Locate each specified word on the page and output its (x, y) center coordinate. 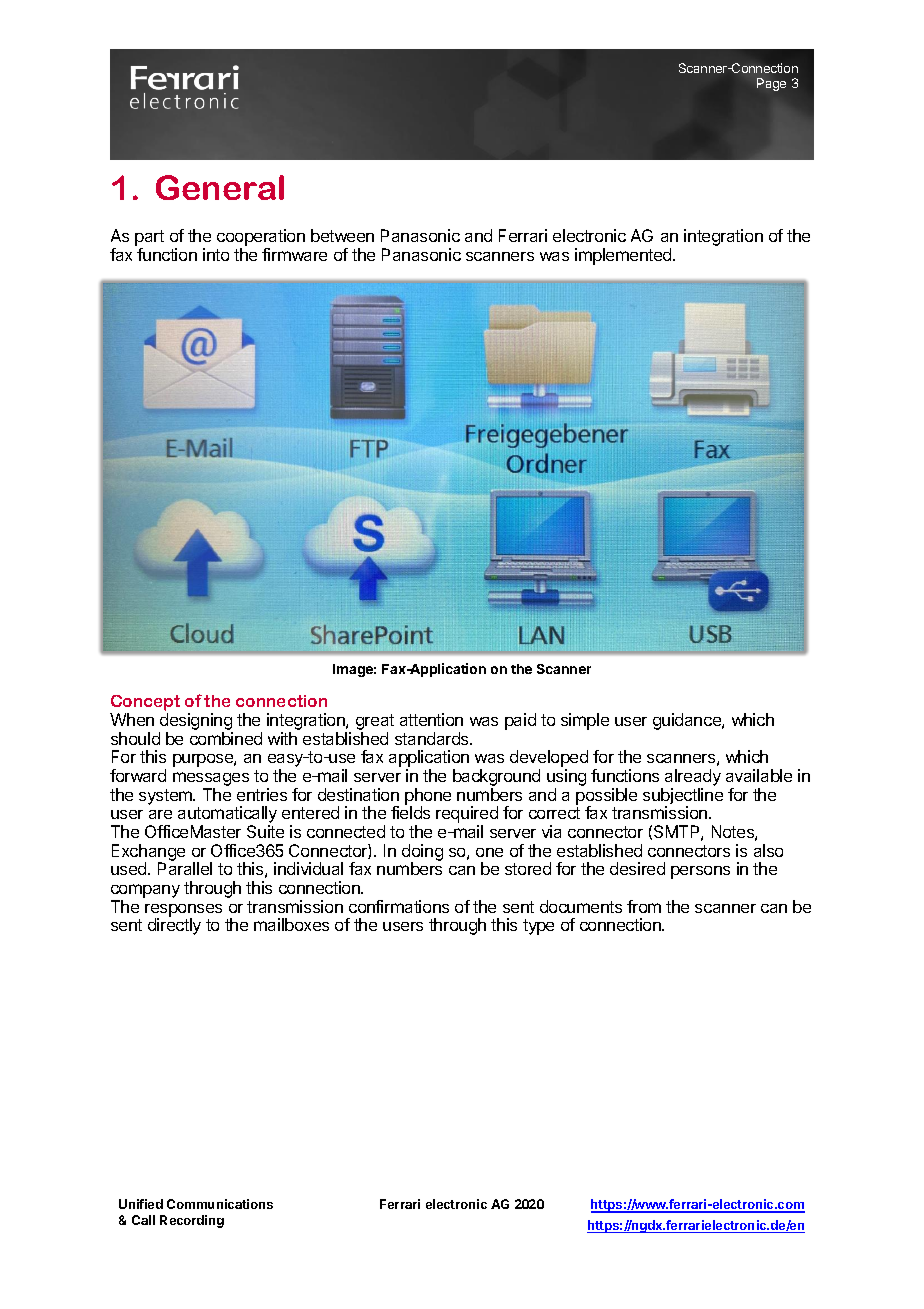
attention (431, 719)
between (342, 235)
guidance (688, 721)
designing (196, 723)
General (220, 187)
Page (771, 84)
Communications (220, 1204)
